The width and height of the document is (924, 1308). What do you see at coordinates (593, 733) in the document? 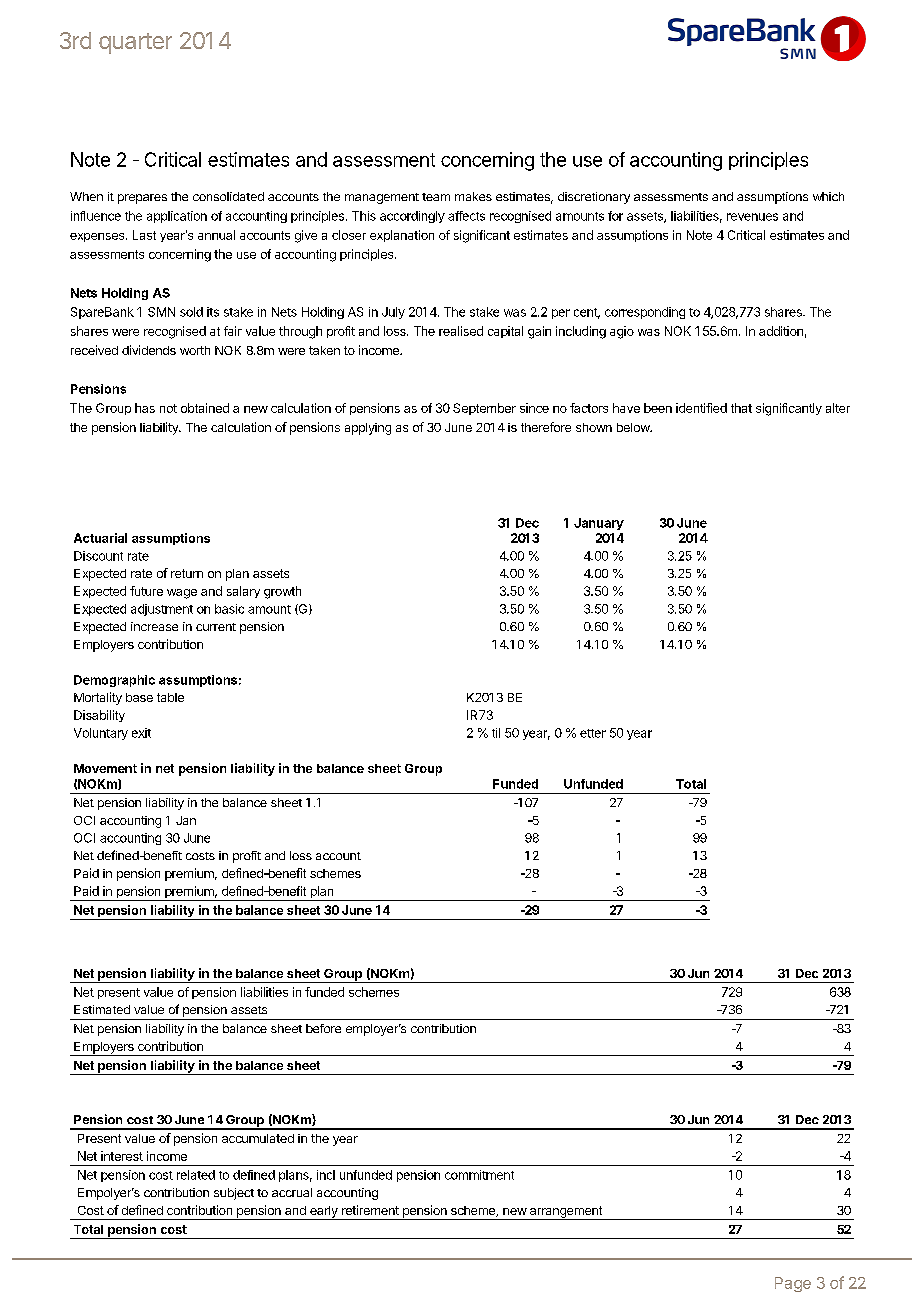
I see `etter` at bounding box center [593, 733].
